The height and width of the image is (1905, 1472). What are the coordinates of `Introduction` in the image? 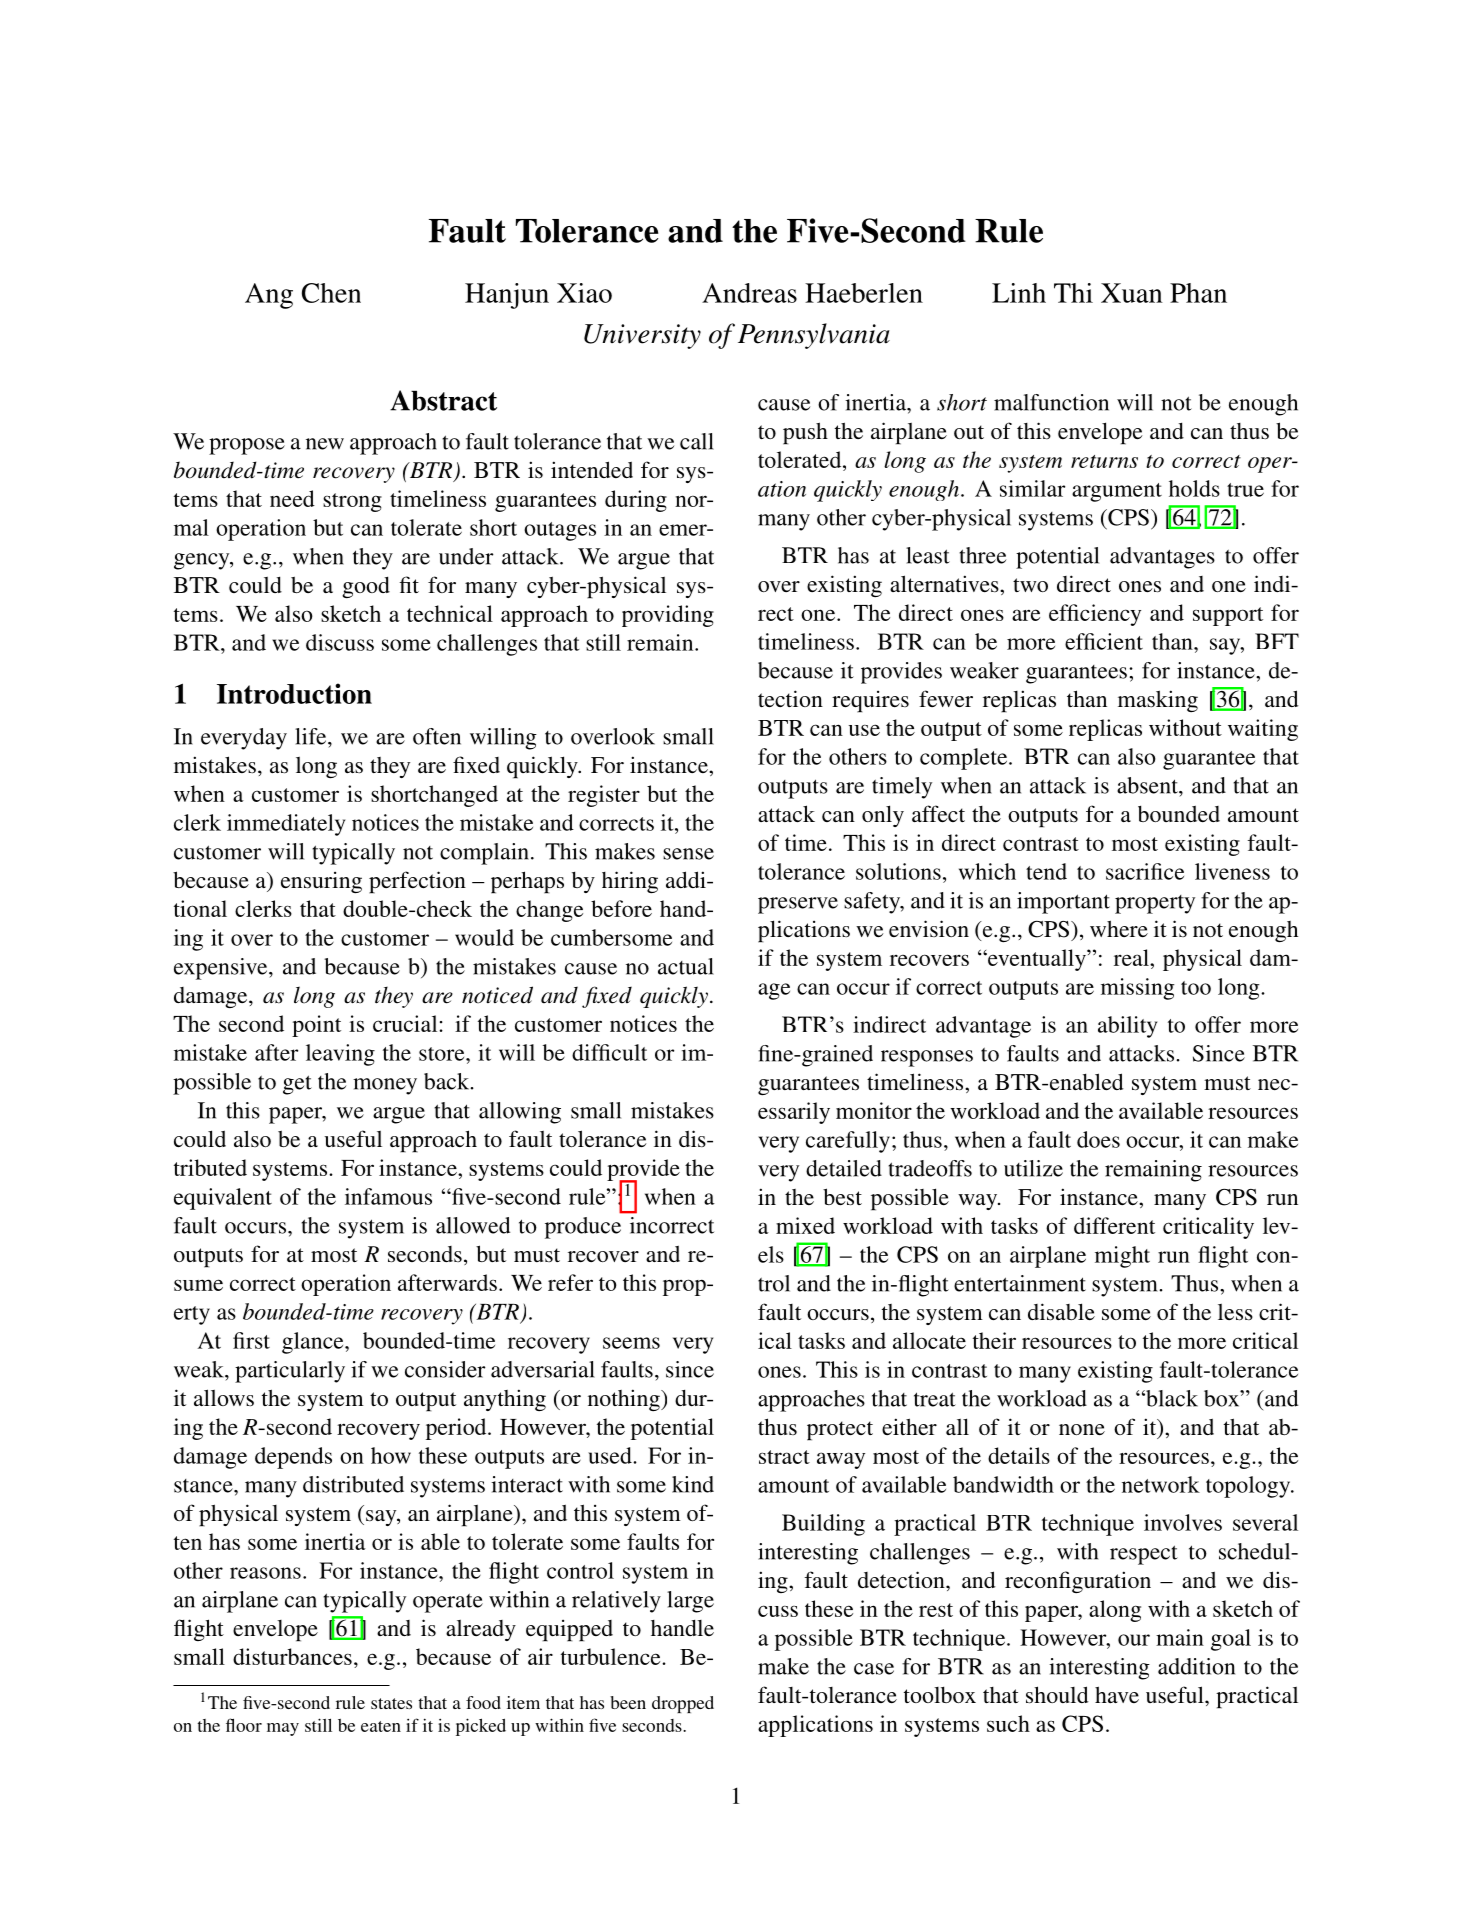 It's located at (294, 693).
